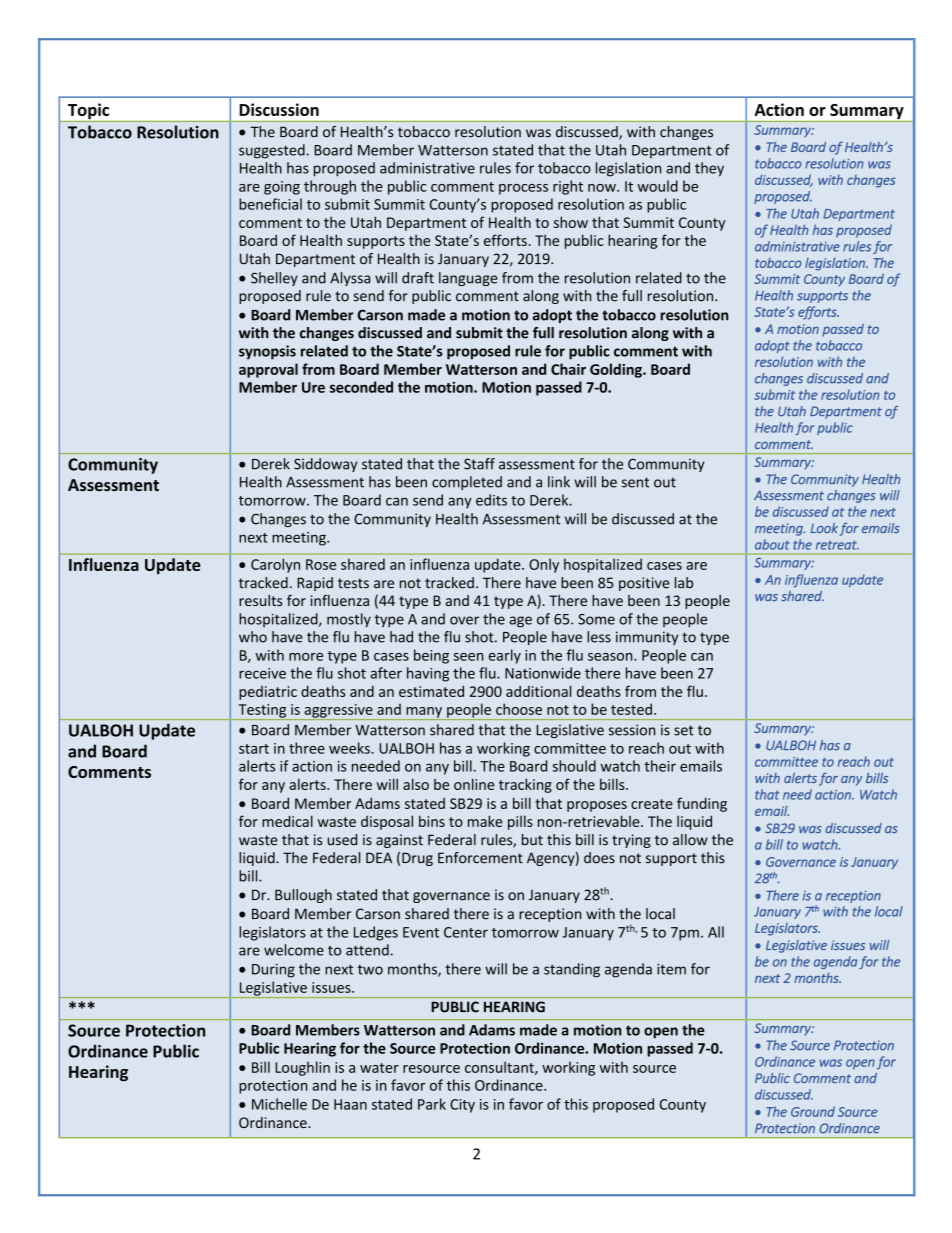 Image resolution: width=952 pixels, height=1233 pixels. Describe the element at coordinates (568, 369) in the screenshot. I see `Chair` at that location.
